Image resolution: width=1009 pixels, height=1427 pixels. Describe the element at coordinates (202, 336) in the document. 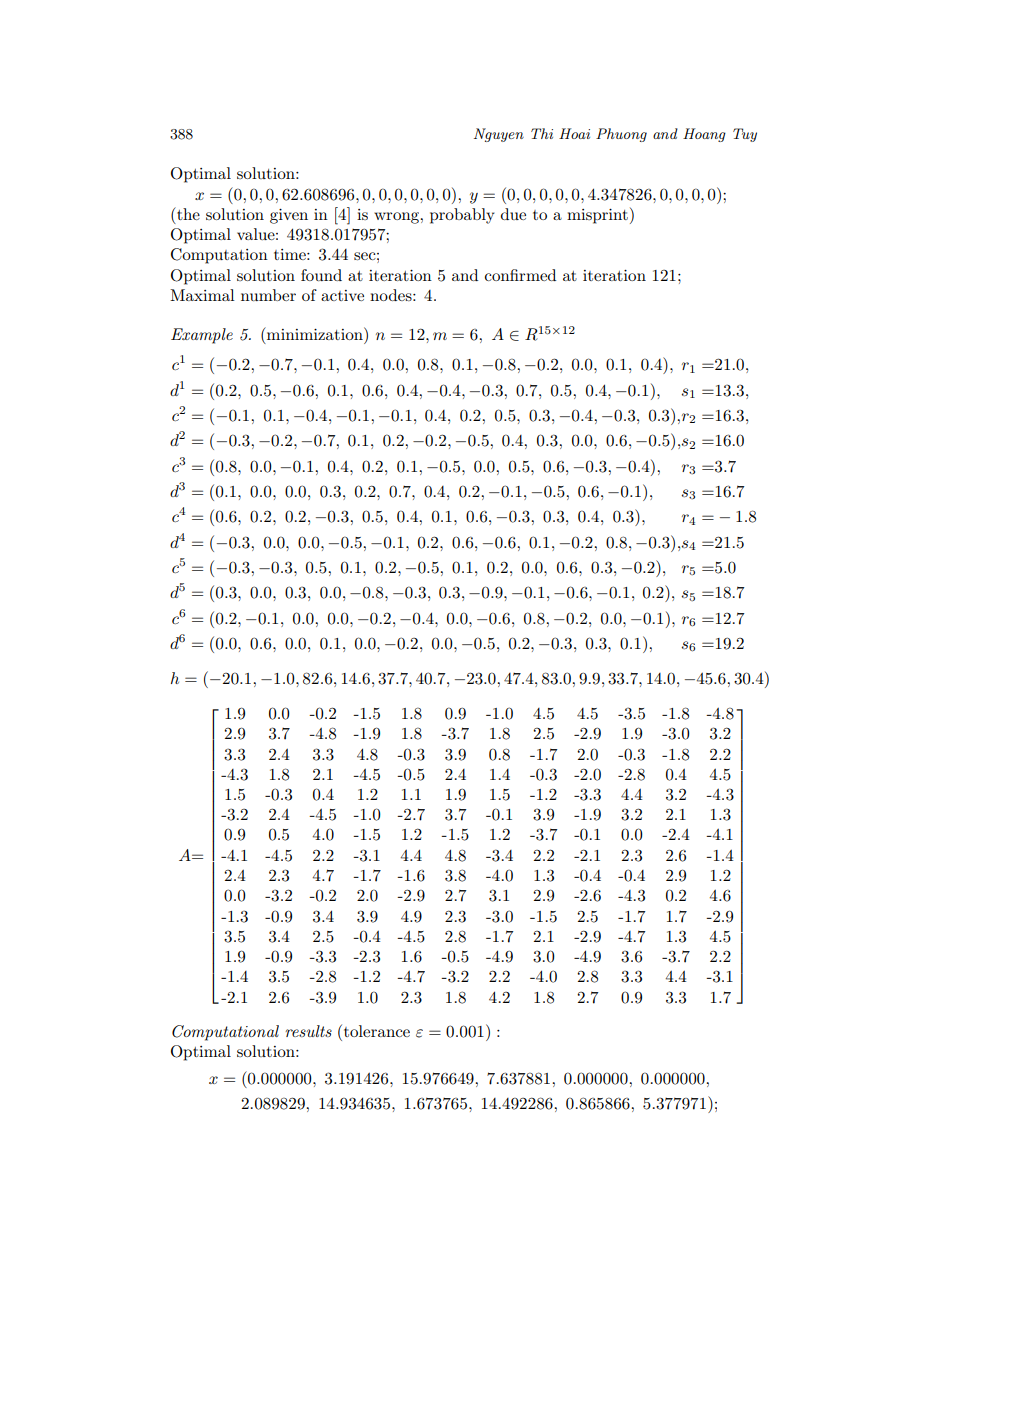

I see `Example` at that location.
